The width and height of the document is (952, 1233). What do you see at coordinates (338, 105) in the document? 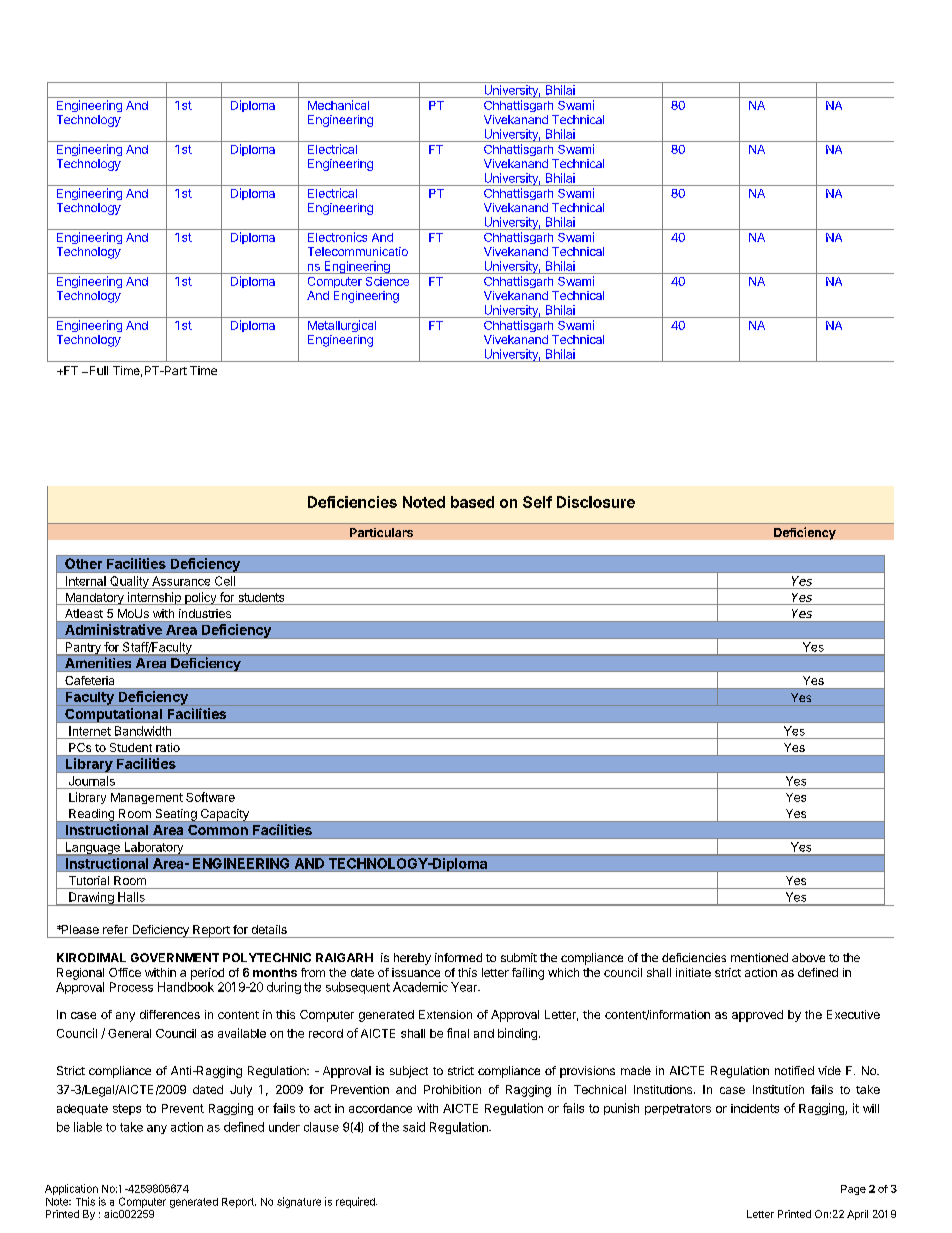
I see `Mechanical` at bounding box center [338, 105].
